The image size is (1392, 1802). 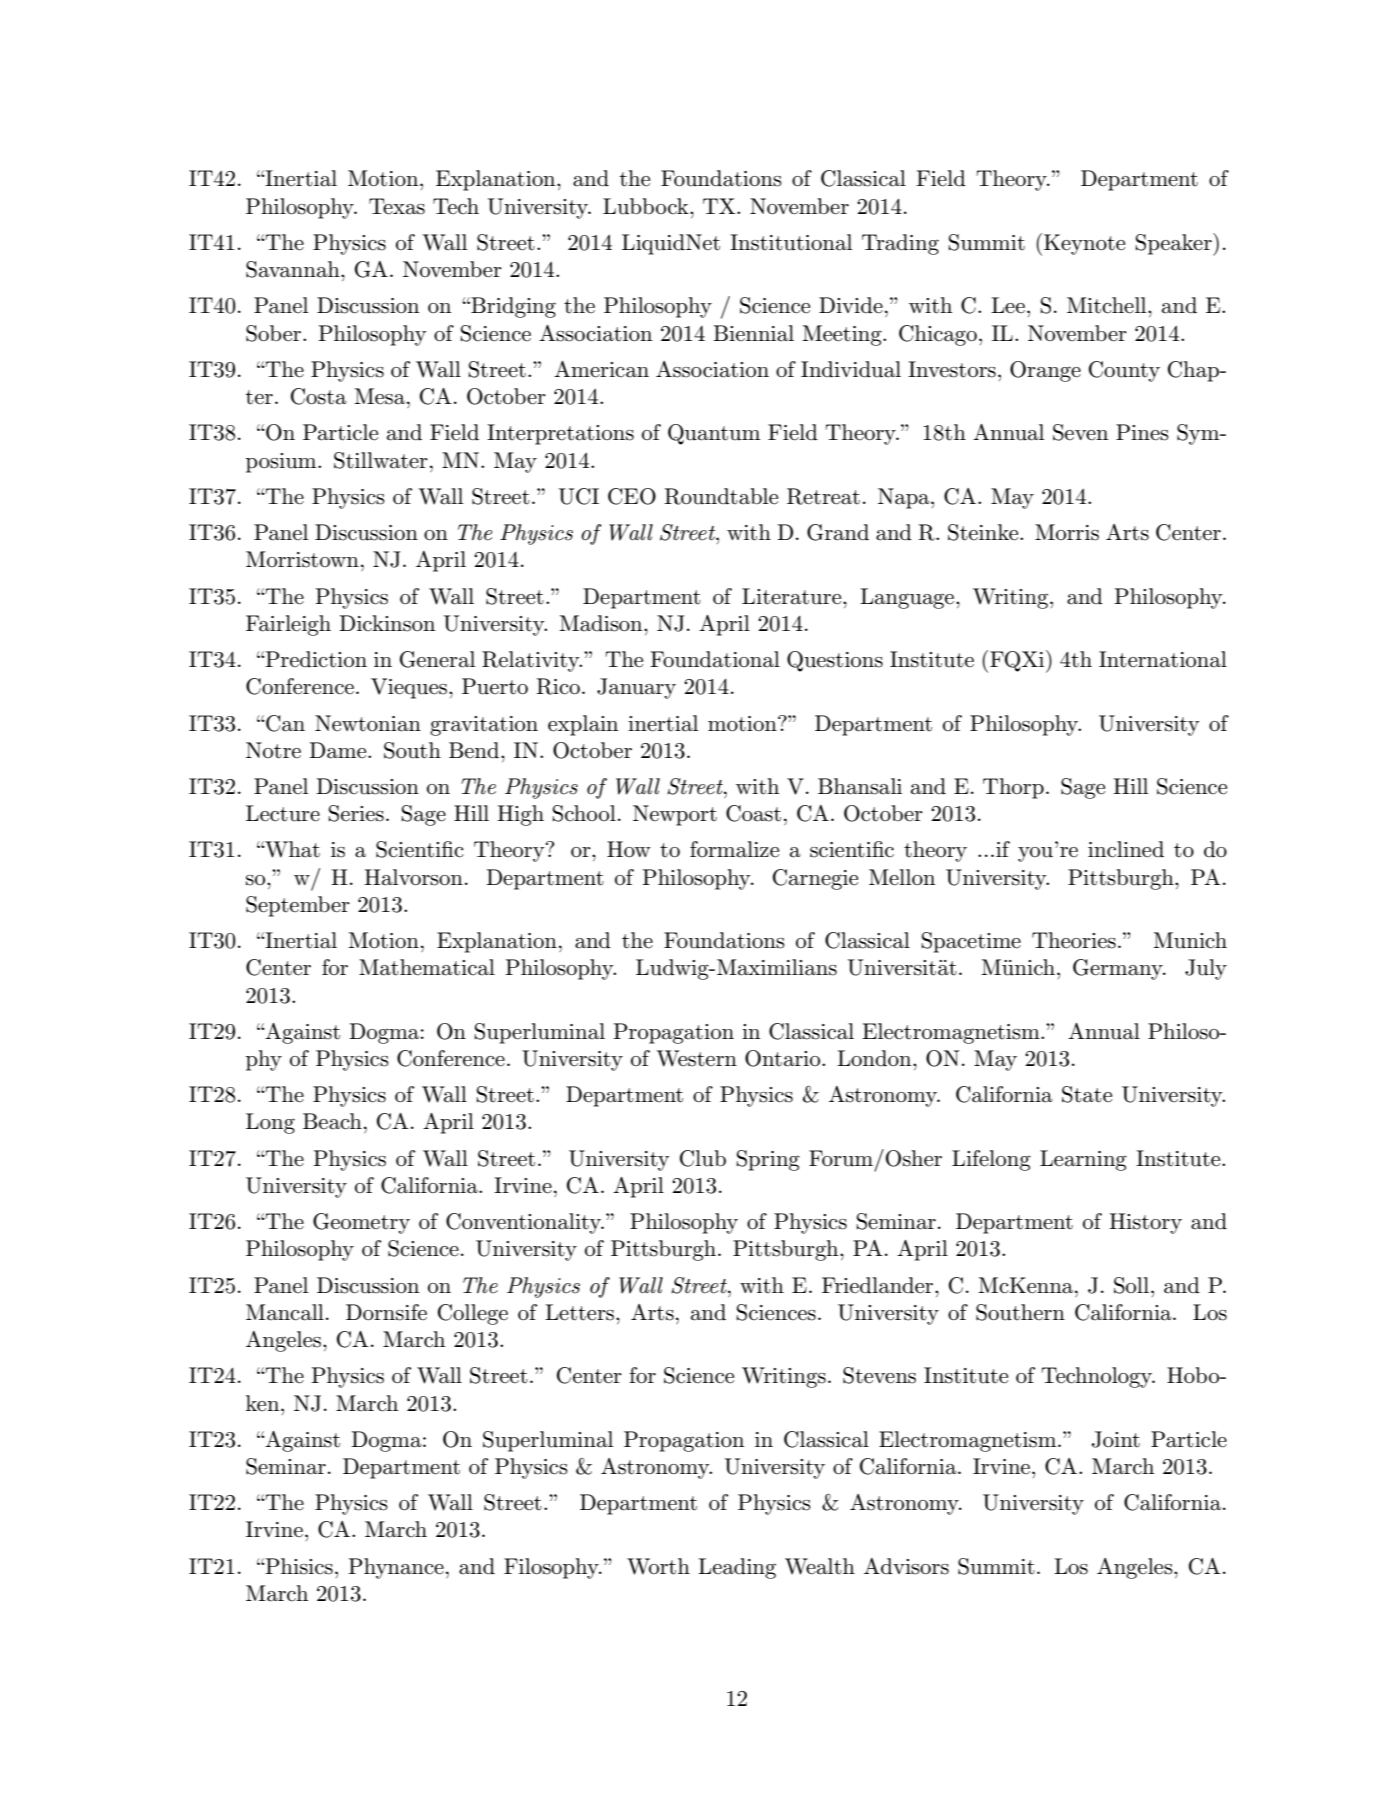 I want to click on Dickinson, so click(x=387, y=623).
